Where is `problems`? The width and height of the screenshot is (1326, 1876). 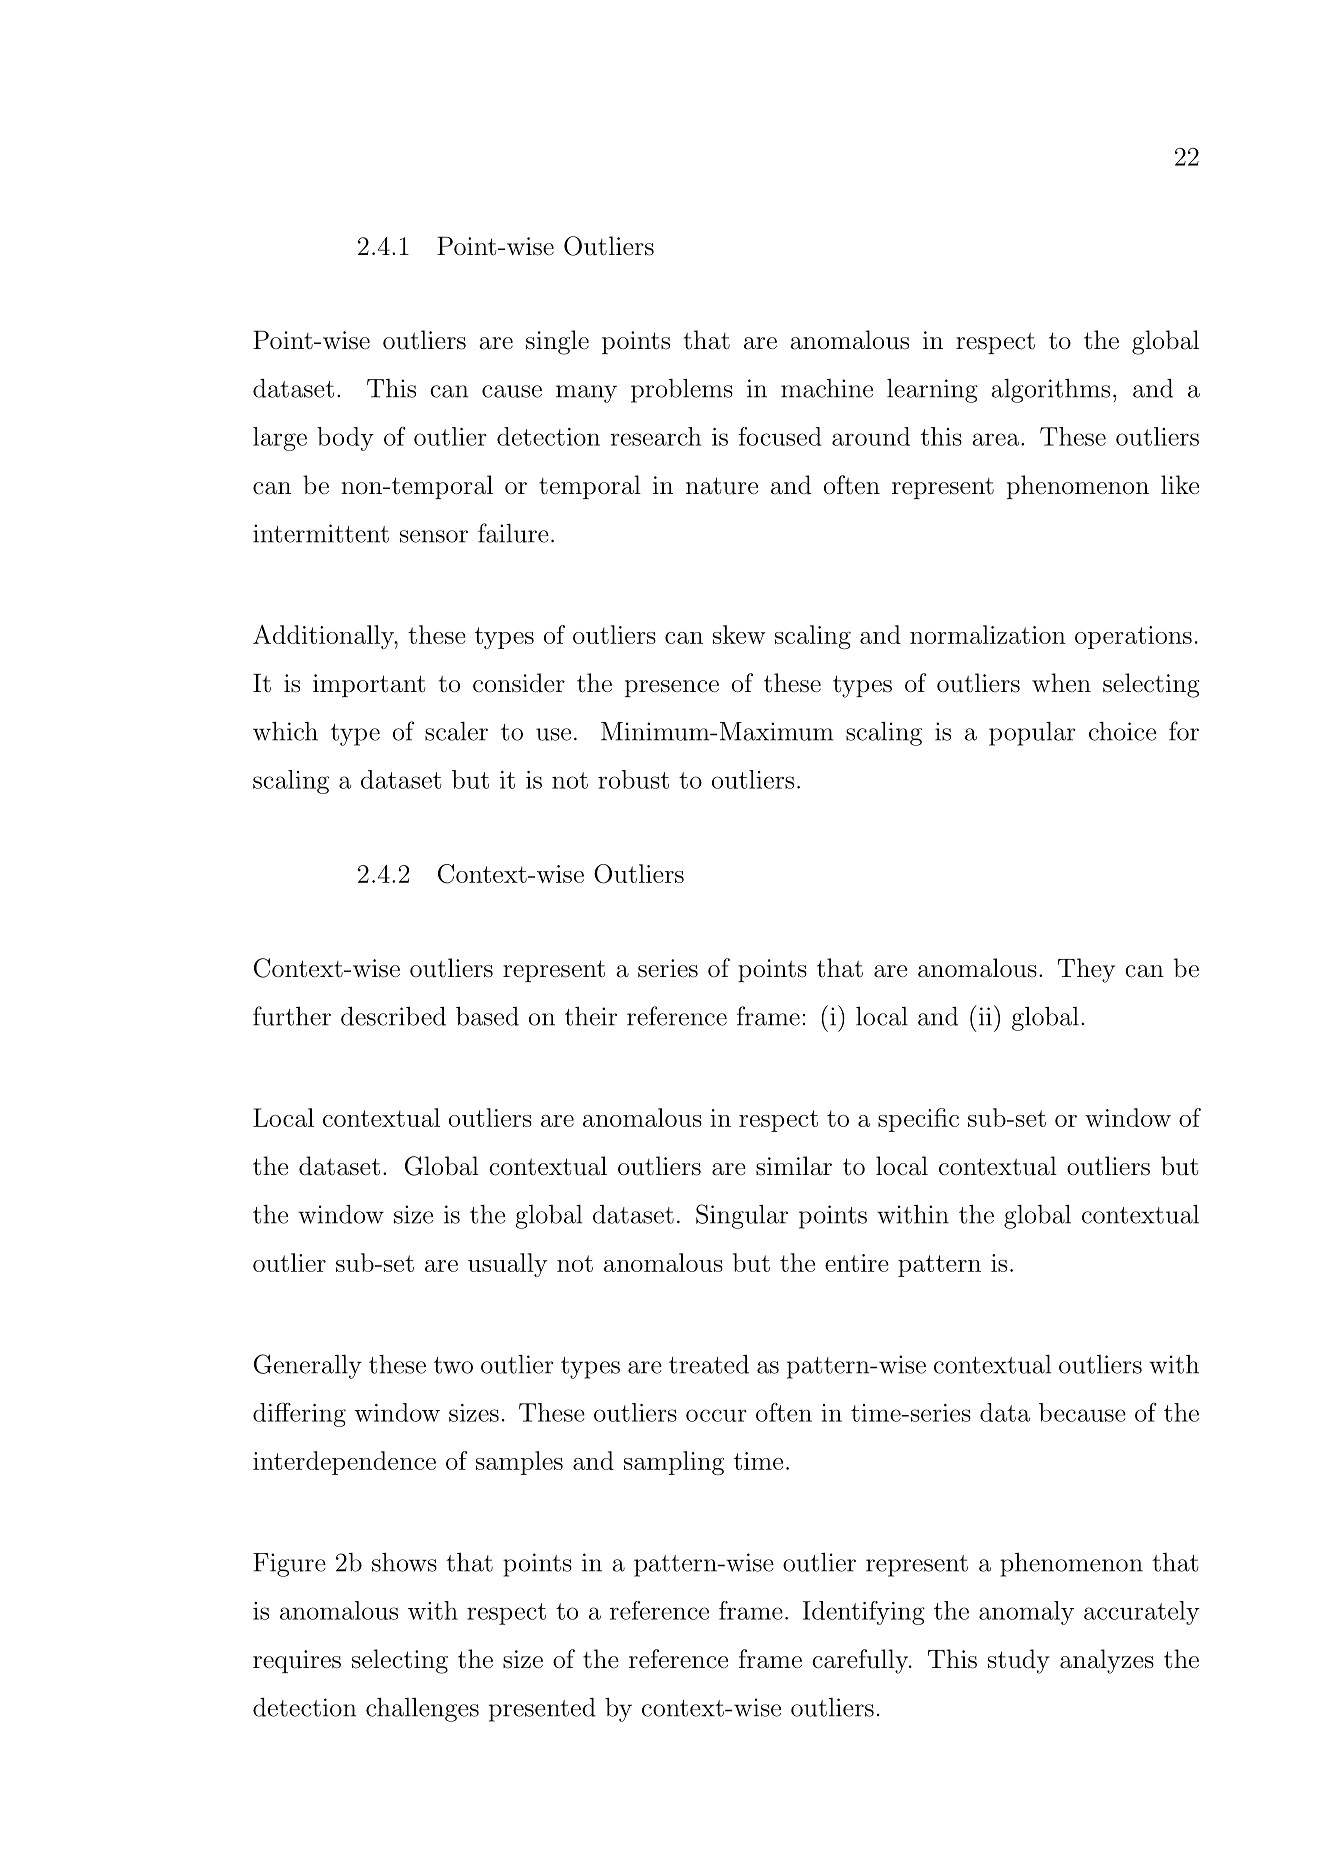
problems is located at coordinates (682, 391).
